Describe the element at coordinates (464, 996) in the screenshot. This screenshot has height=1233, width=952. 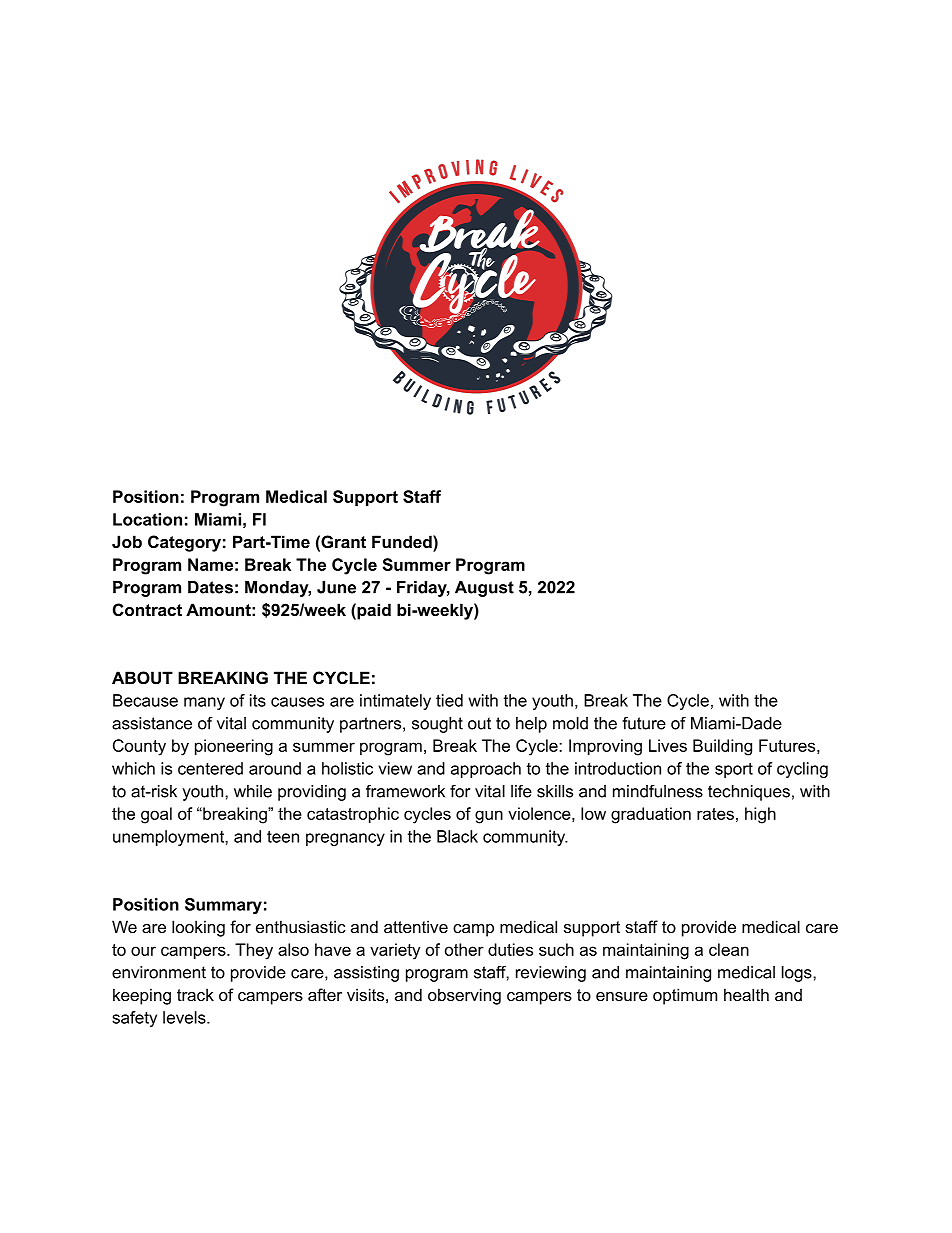
I see `observing` at that location.
